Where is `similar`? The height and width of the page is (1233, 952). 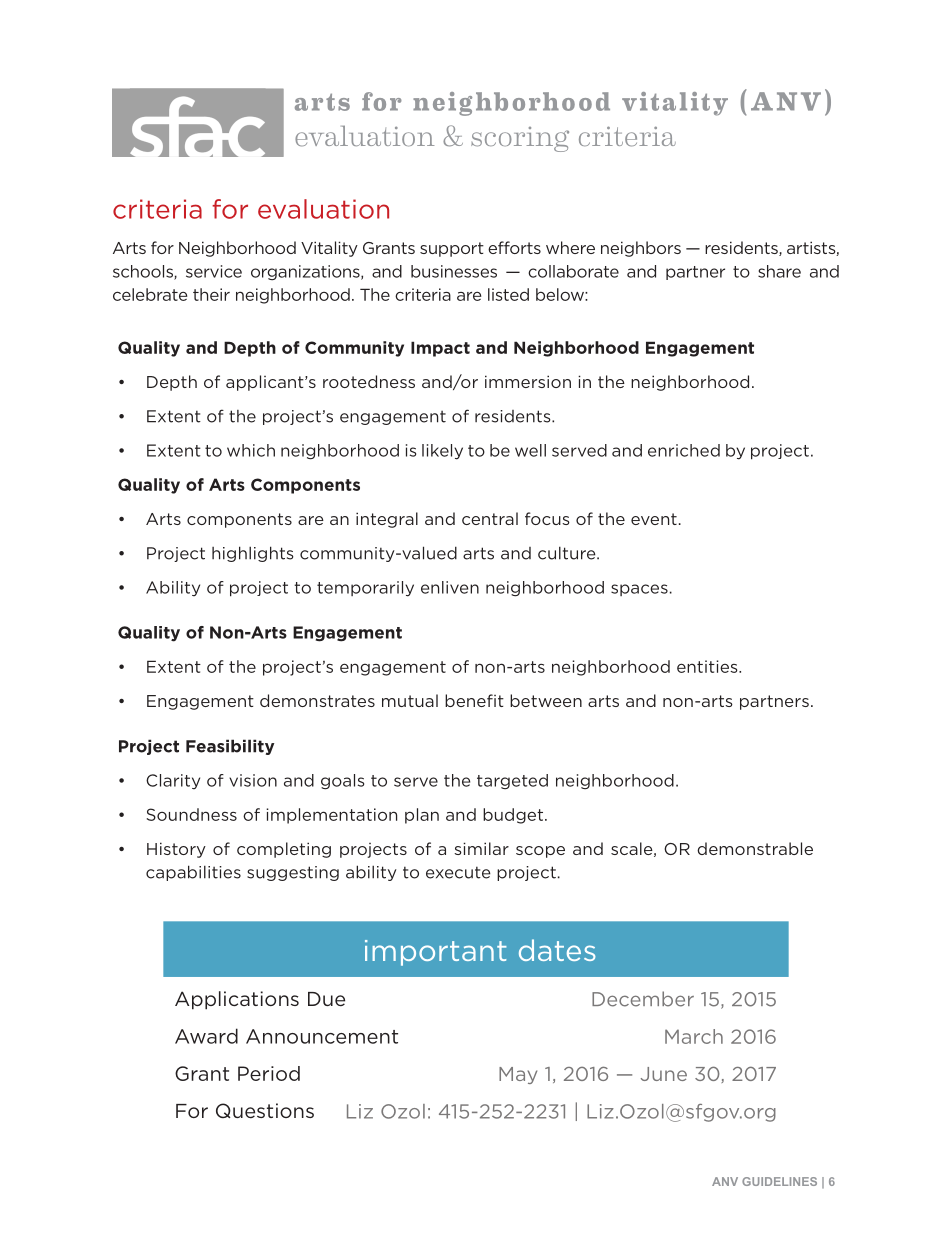 similar is located at coordinates (481, 848).
